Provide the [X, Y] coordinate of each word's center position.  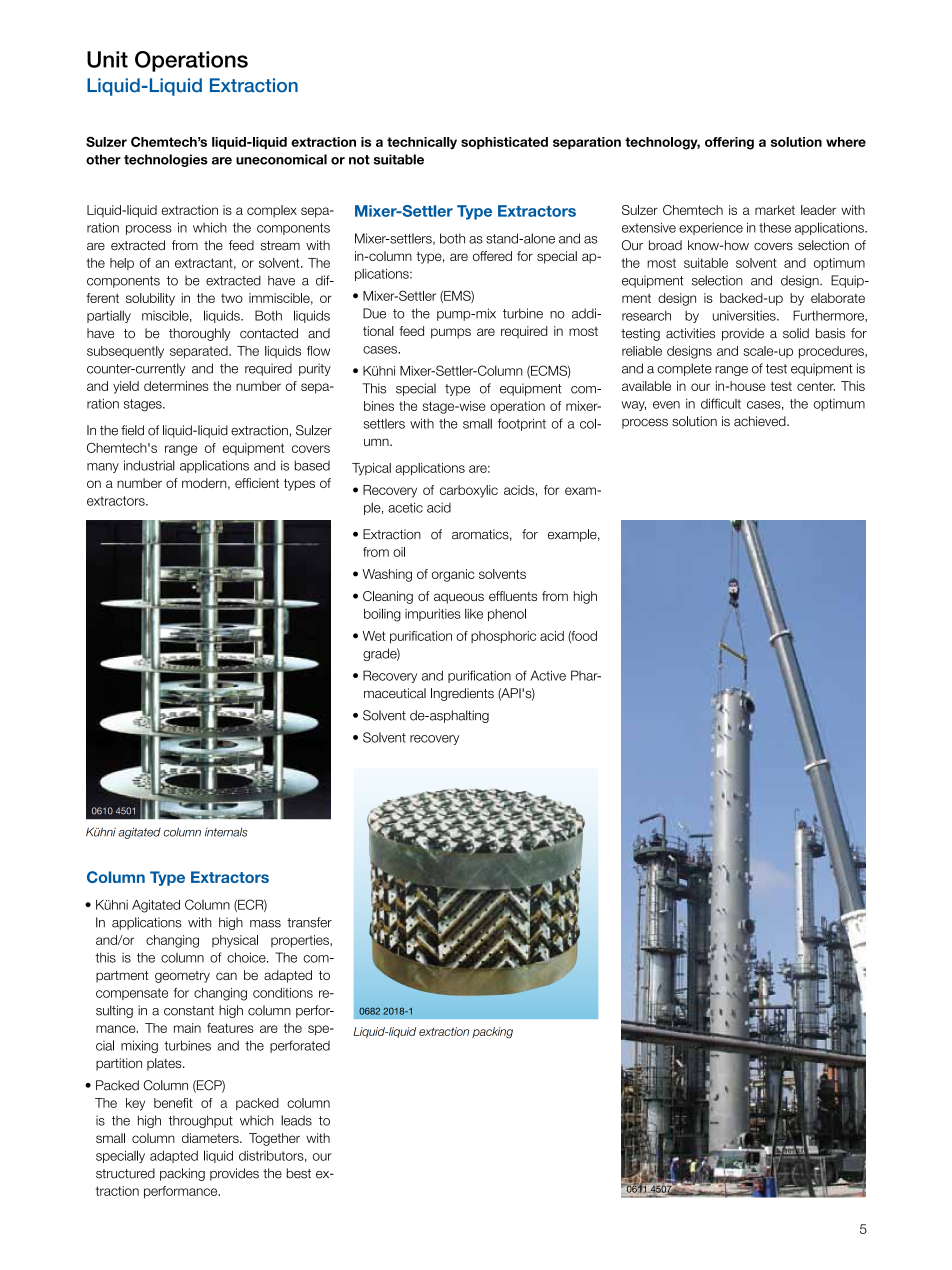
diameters [211, 1138]
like [474, 614]
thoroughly [200, 334]
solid [796, 333]
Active [548, 675]
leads [296, 1120]
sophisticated [504, 143]
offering [729, 143]
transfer [309, 922]
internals [226, 832]
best [299, 1173]
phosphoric [503, 637]
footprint [522, 424]
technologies [166, 160]
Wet [374, 636]
